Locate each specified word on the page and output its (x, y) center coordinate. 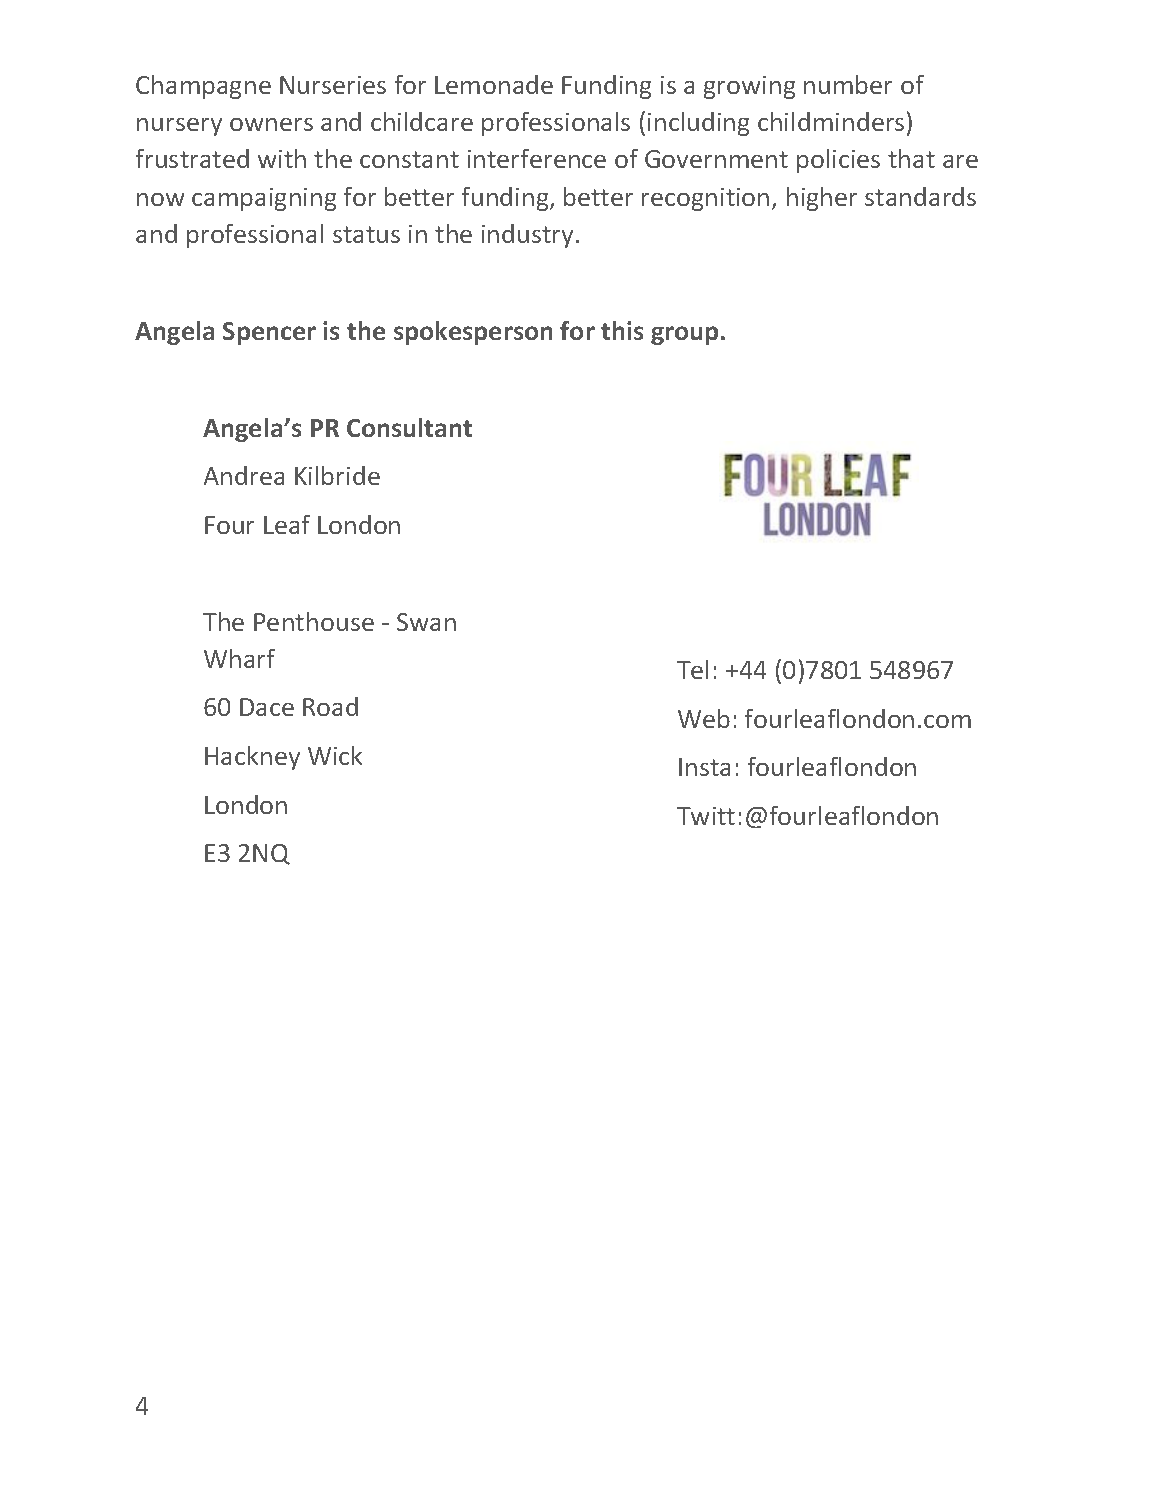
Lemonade (494, 84)
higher (822, 199)
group (684, 335)
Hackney (252, 758)
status (366, 234)
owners (271, 124)
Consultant (409, 427)
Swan (426, 622)
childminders (831, 121)
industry (527, 236)
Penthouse (314, 621)
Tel (692, 669)
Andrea (244, 475)
